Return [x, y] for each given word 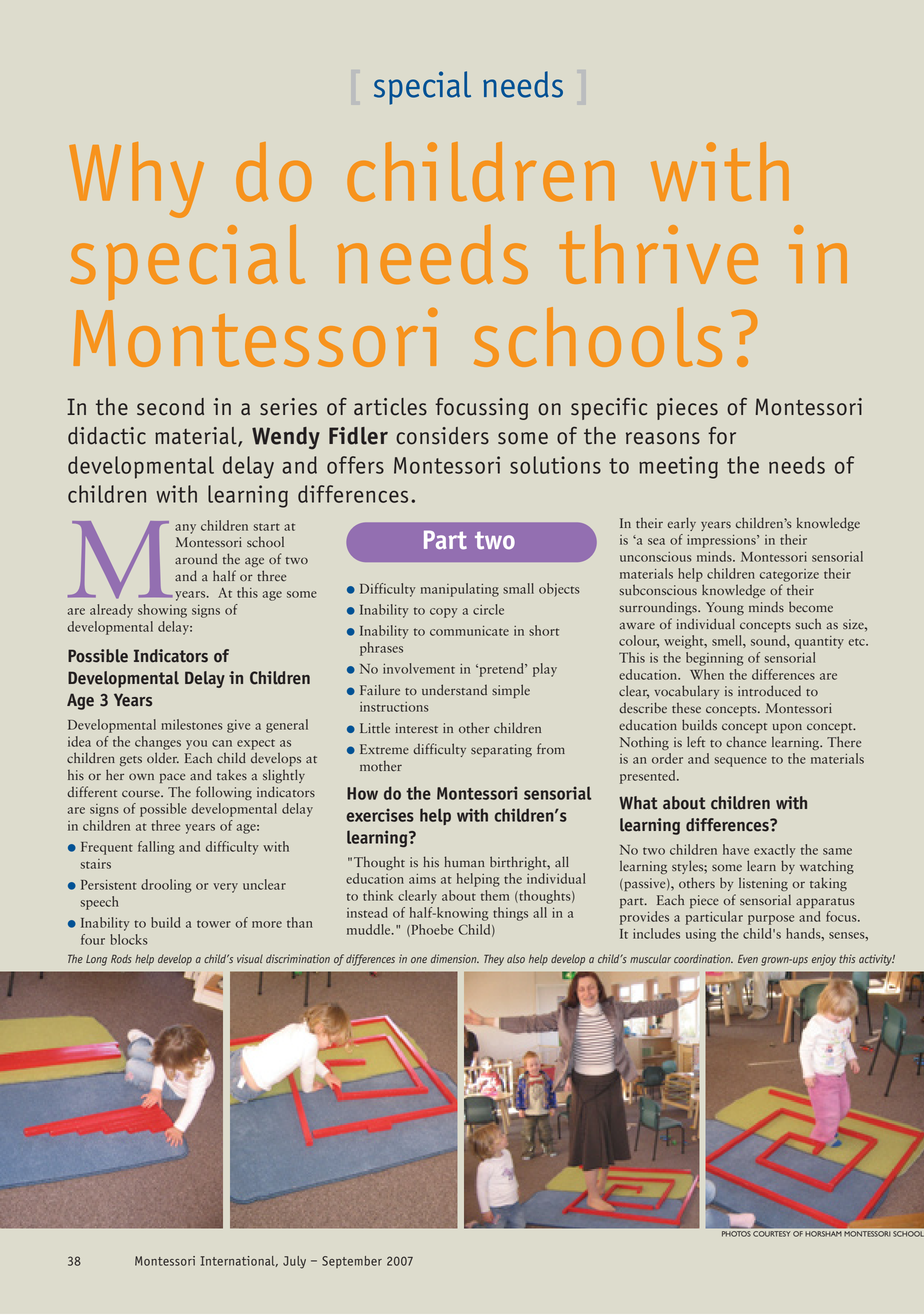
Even [748, 958]
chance [746, 742]
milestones [192, 724]
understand [454, 690]
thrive [658, 254]
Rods [121, 958]
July [294, 1262]
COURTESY [771, 1234]
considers [442, 436]
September [352, 1262]
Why [136, 180]
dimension [455, 958]
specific [609, 408]
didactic [107, 436]
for [722, 436]
